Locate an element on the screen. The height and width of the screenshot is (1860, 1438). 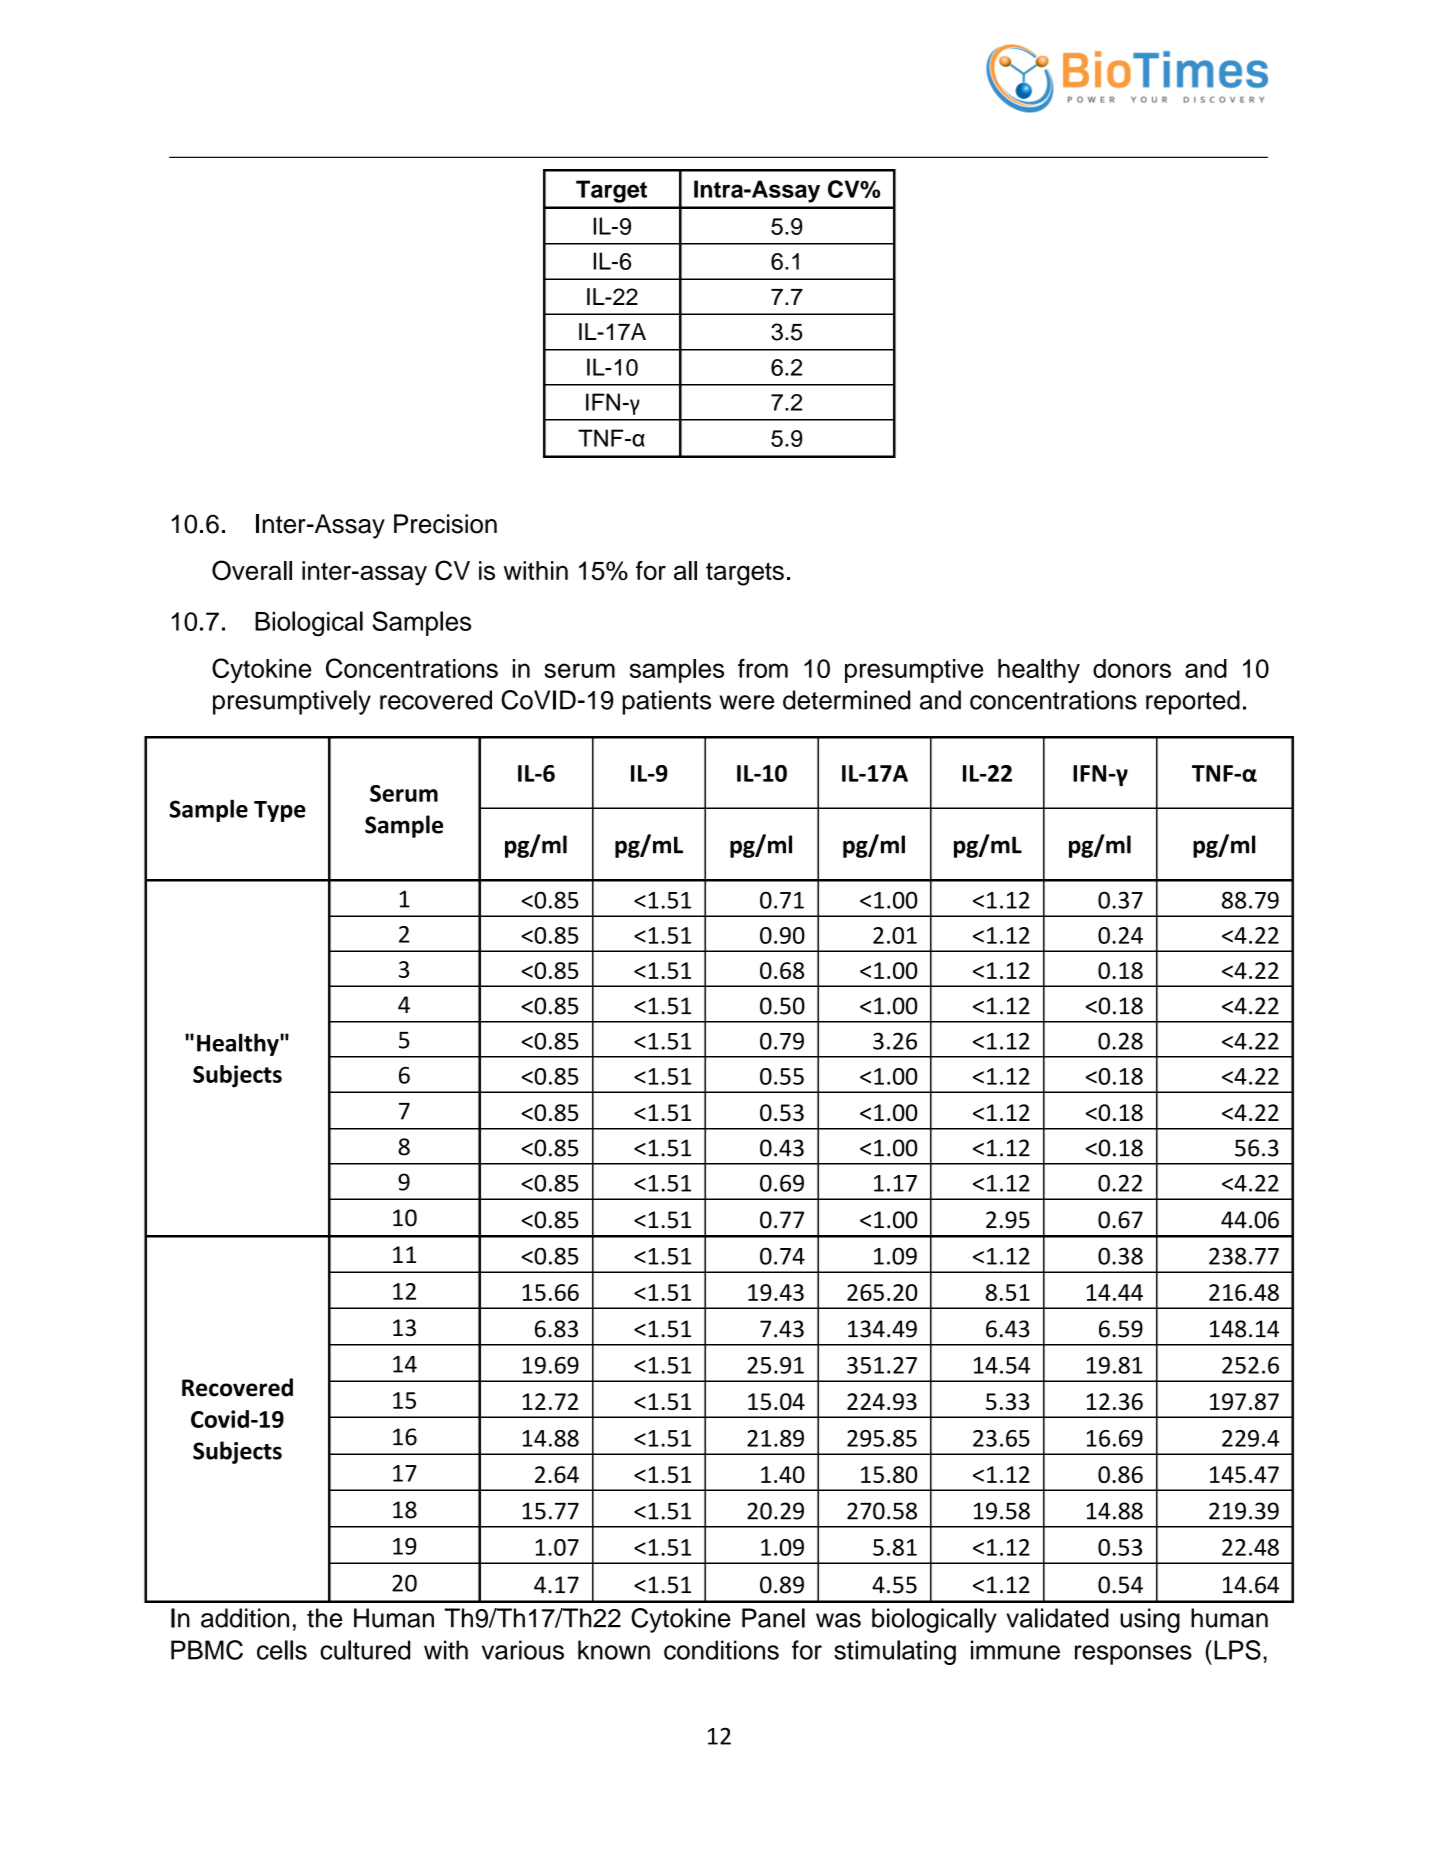
from is located at coordinates (763, 668).
